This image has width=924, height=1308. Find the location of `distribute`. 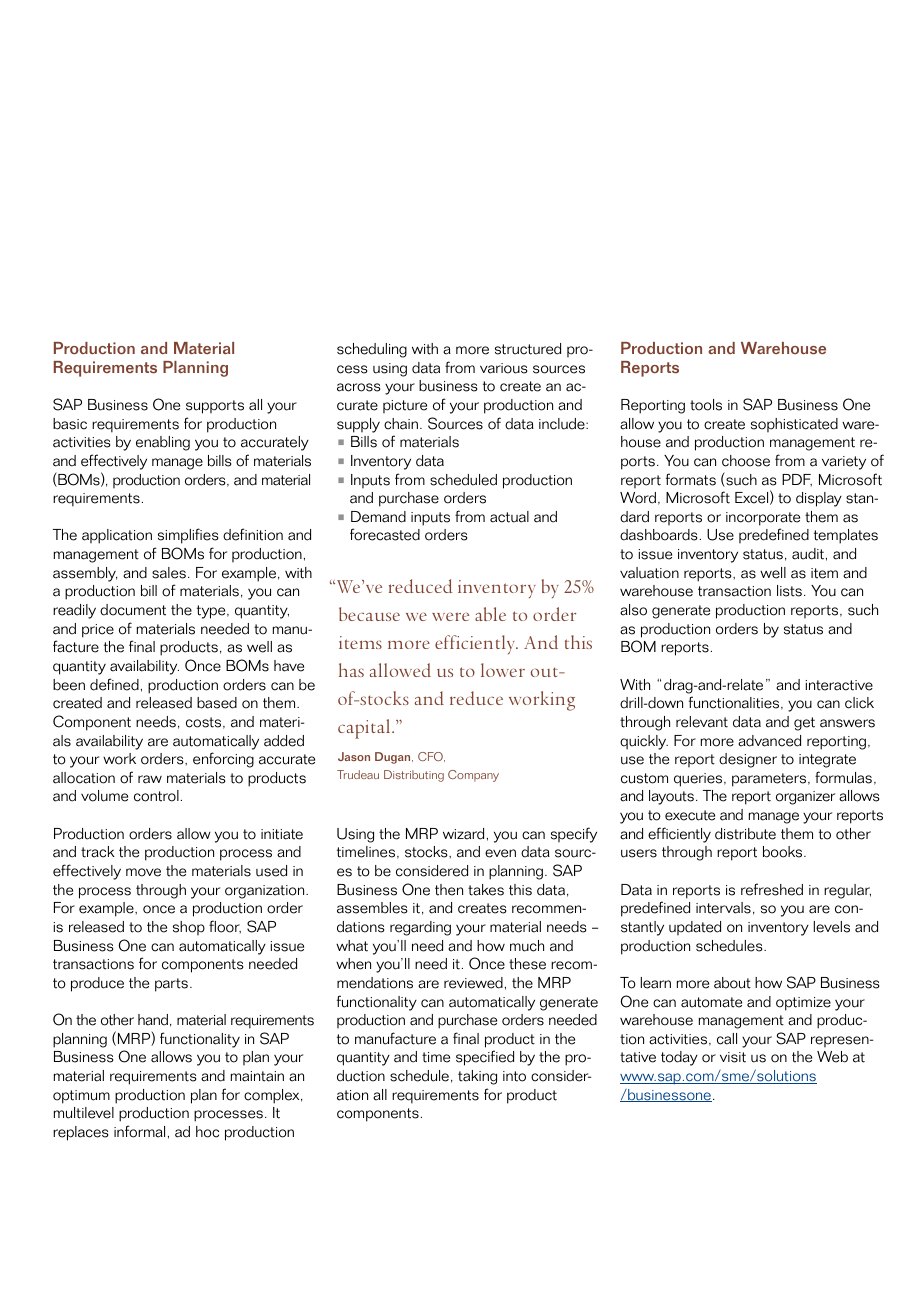

distribute is located at coordinates (745, 834).
